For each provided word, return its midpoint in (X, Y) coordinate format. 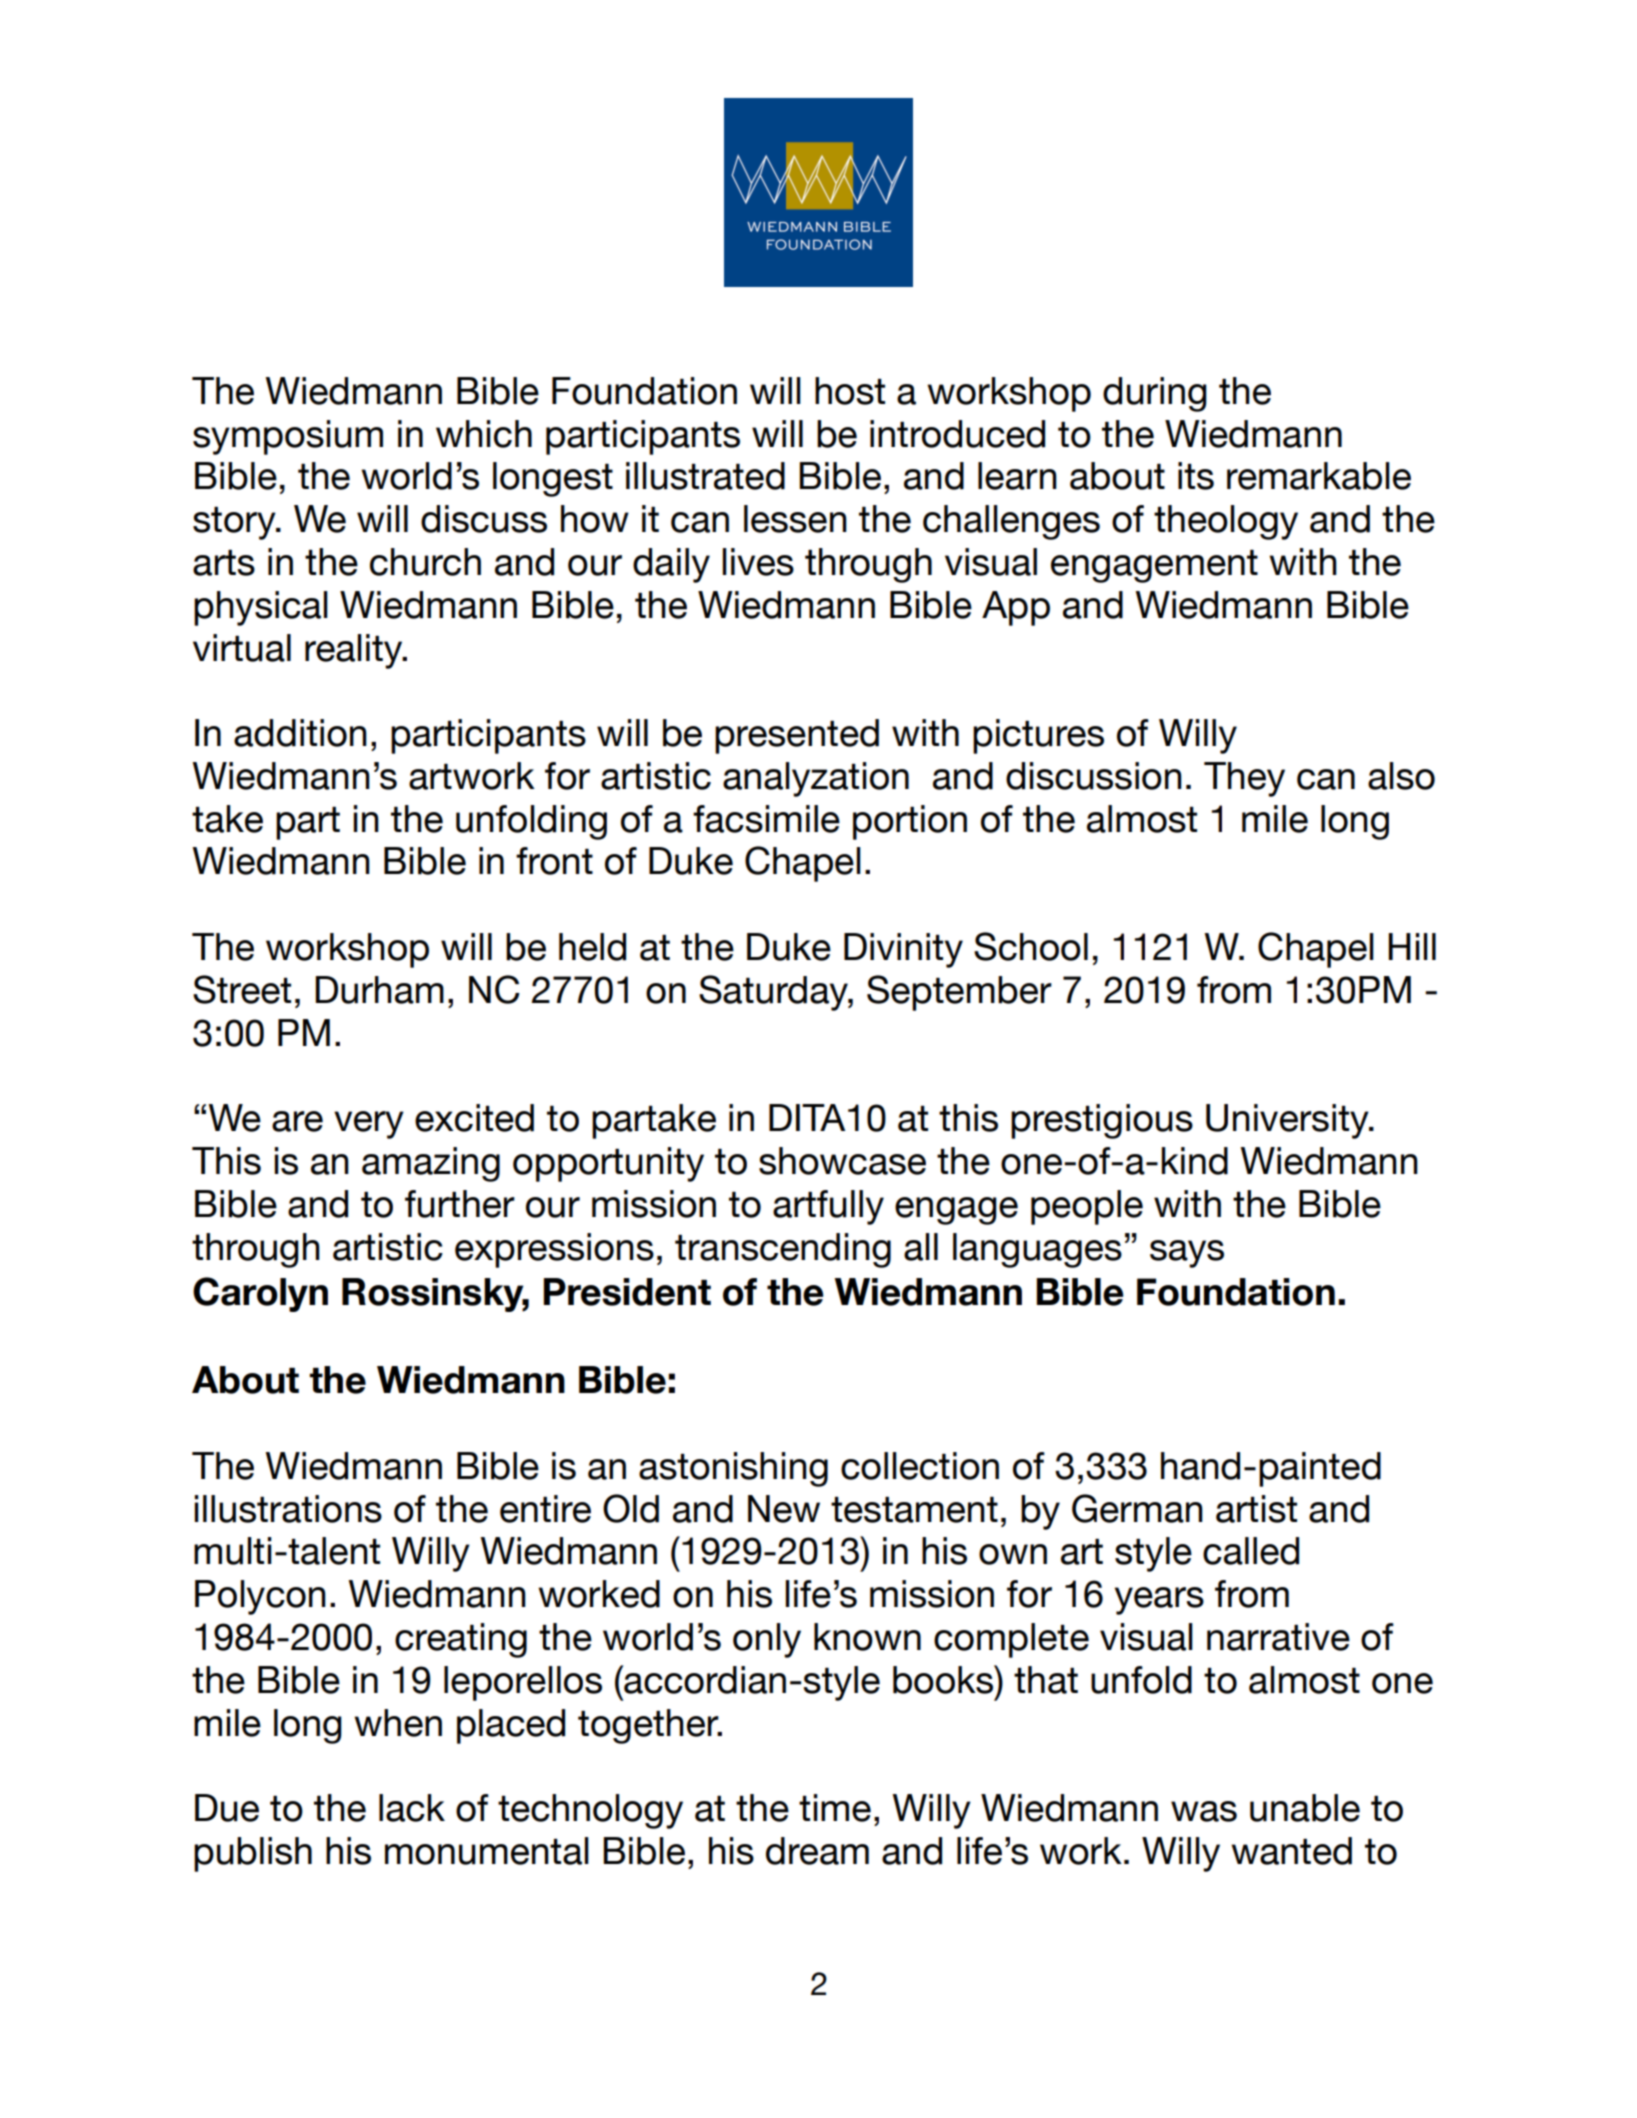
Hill (1412, 946)
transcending (783, 1250)
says (1187, 1254)
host (850, 391)
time (835, 1808)
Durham (379, 990)
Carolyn (260, 1294)
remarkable (1319, 476)
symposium (288, 437)
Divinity (903, 950)
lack (412, 1808)
